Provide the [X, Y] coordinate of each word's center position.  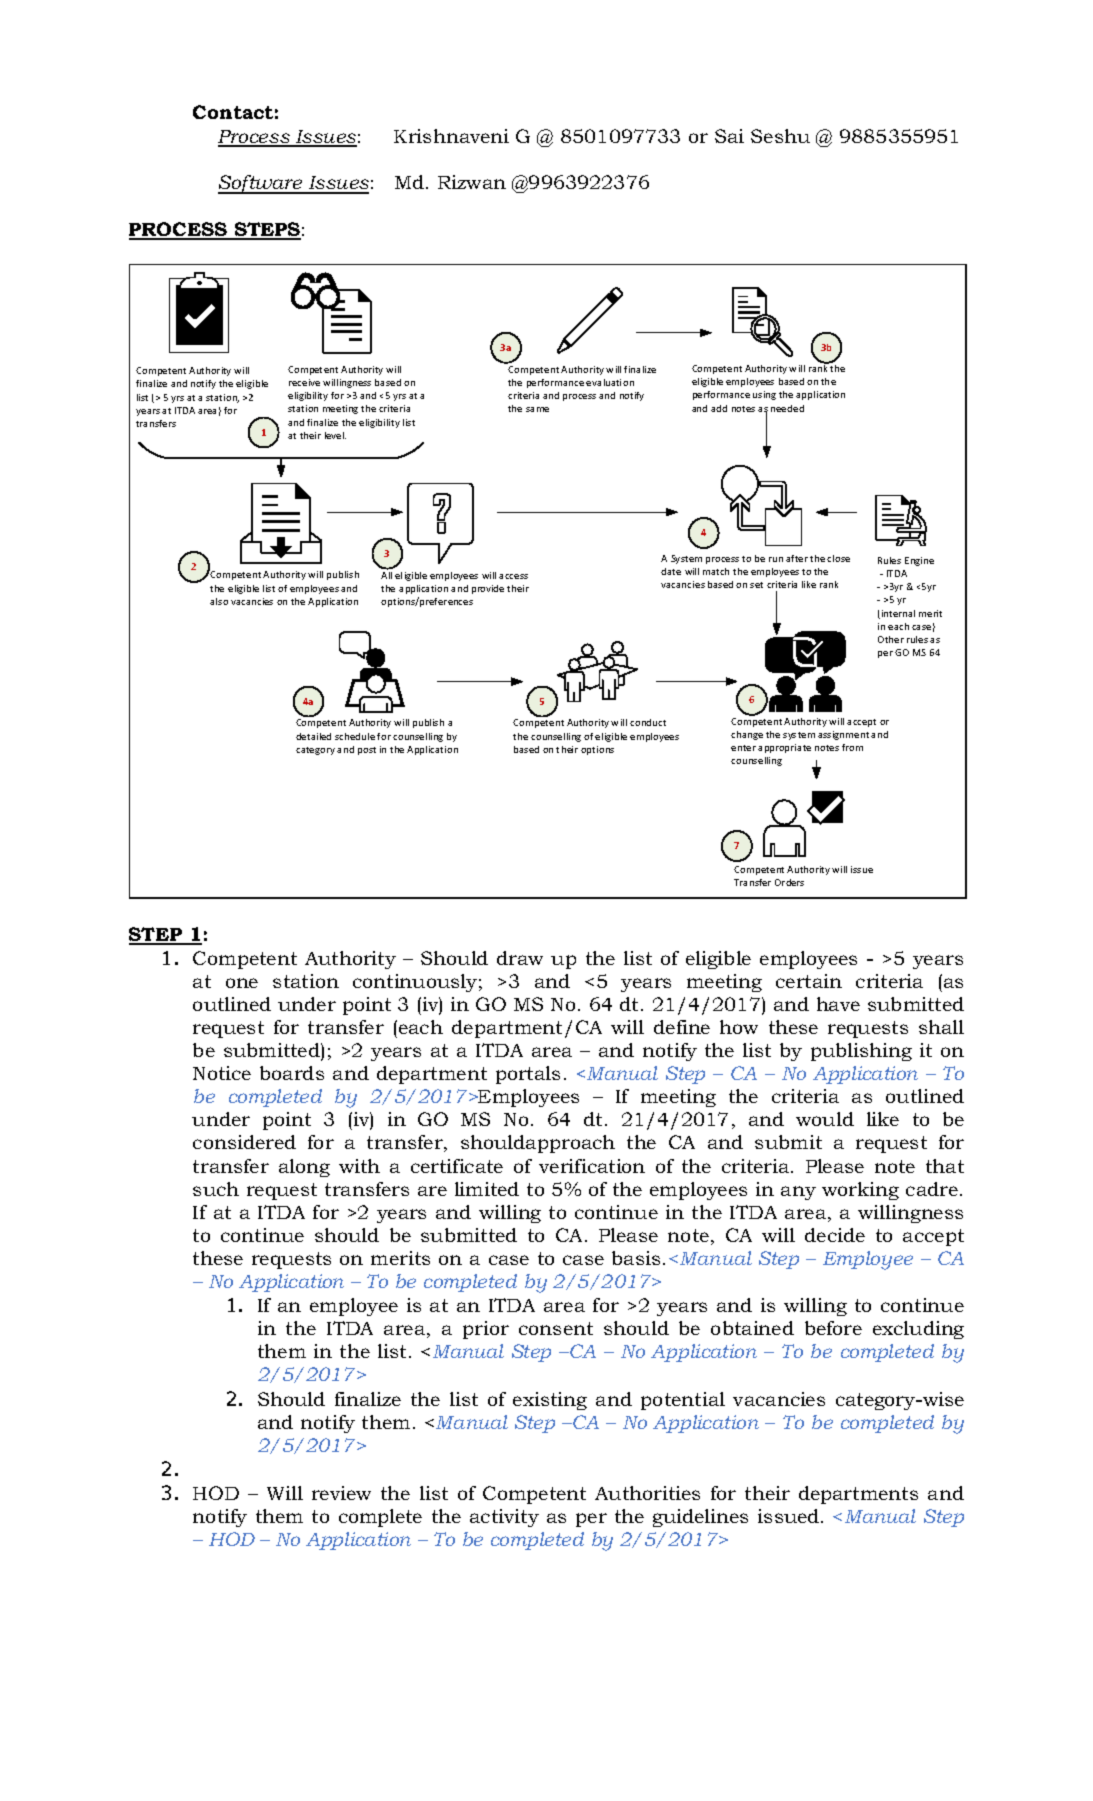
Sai [729, 136]
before [833, 1328]
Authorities [647, 1493]
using [764, 395]
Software [261, 184]
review [341, 1493]
